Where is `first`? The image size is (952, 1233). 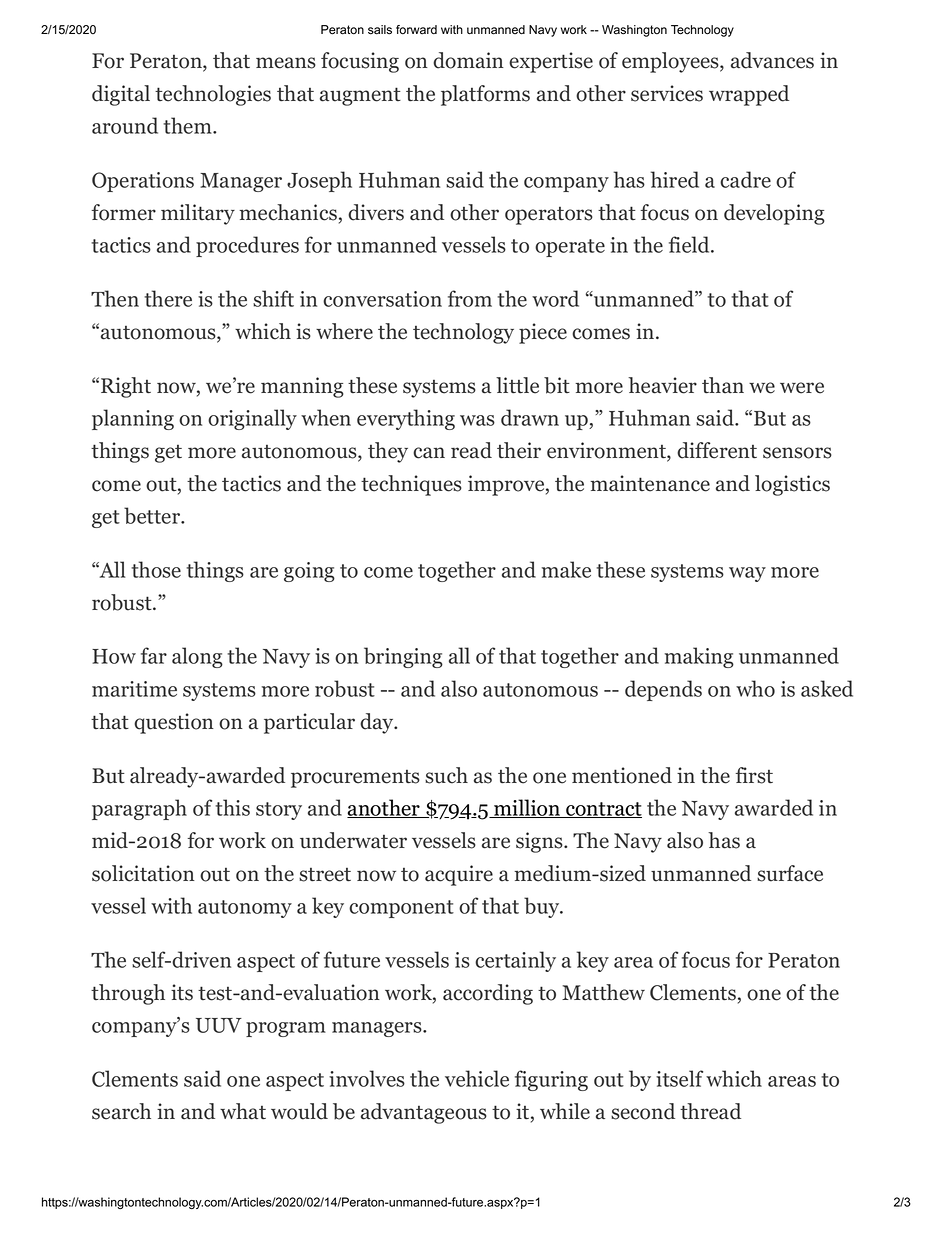 first is located at coordinates (754, 775).
